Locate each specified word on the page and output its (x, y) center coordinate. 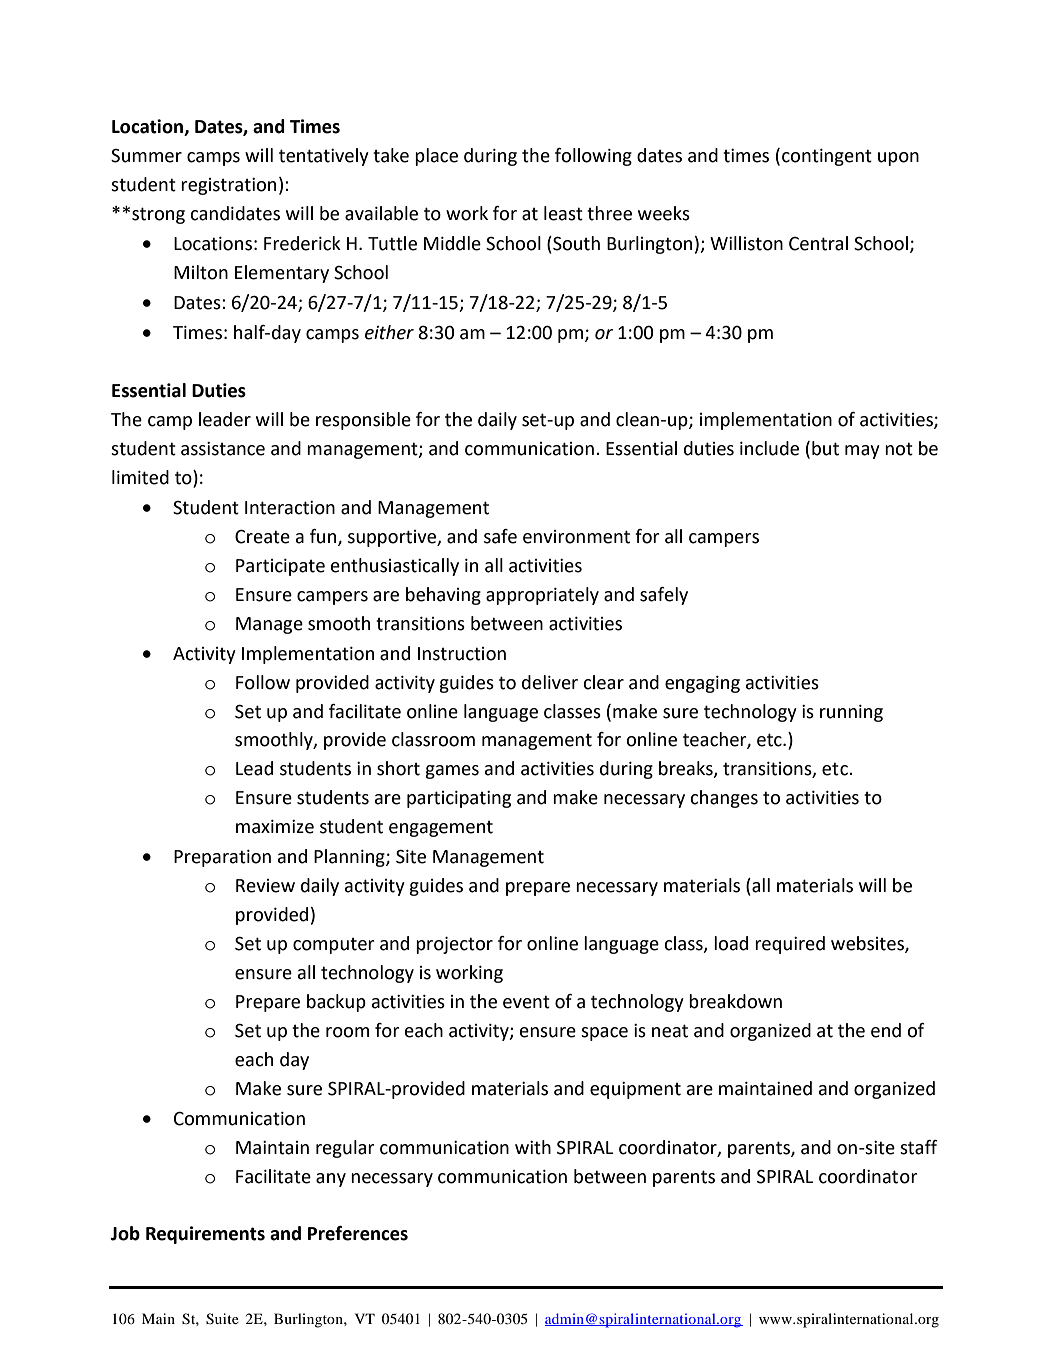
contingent (827, 157)
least (563, 213)
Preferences (358, 1233)
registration (228, 186)
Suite (222, 1319)
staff (919, 1147)
